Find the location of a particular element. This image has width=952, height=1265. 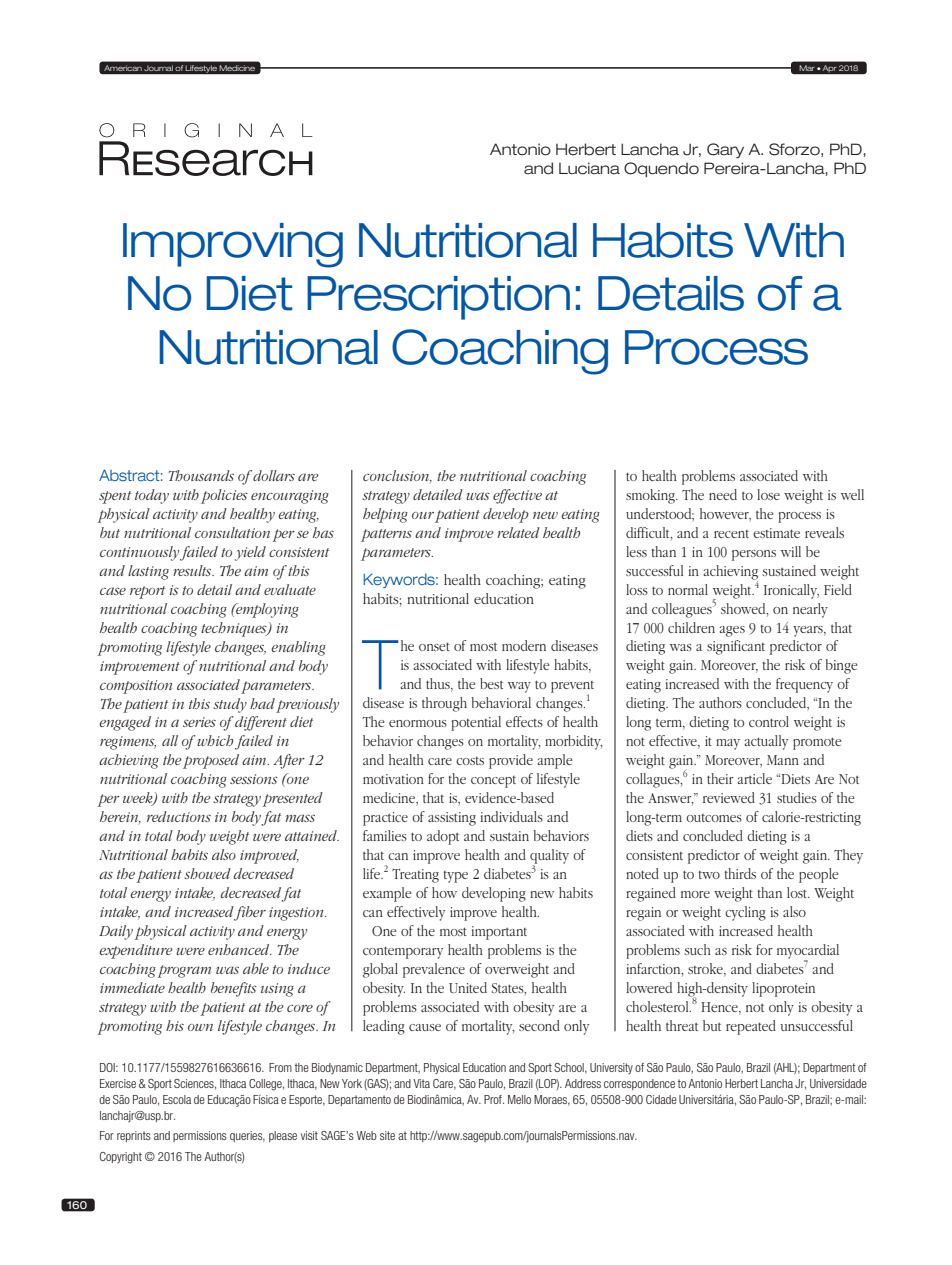

queries is located at coordinates (247, 1136).
